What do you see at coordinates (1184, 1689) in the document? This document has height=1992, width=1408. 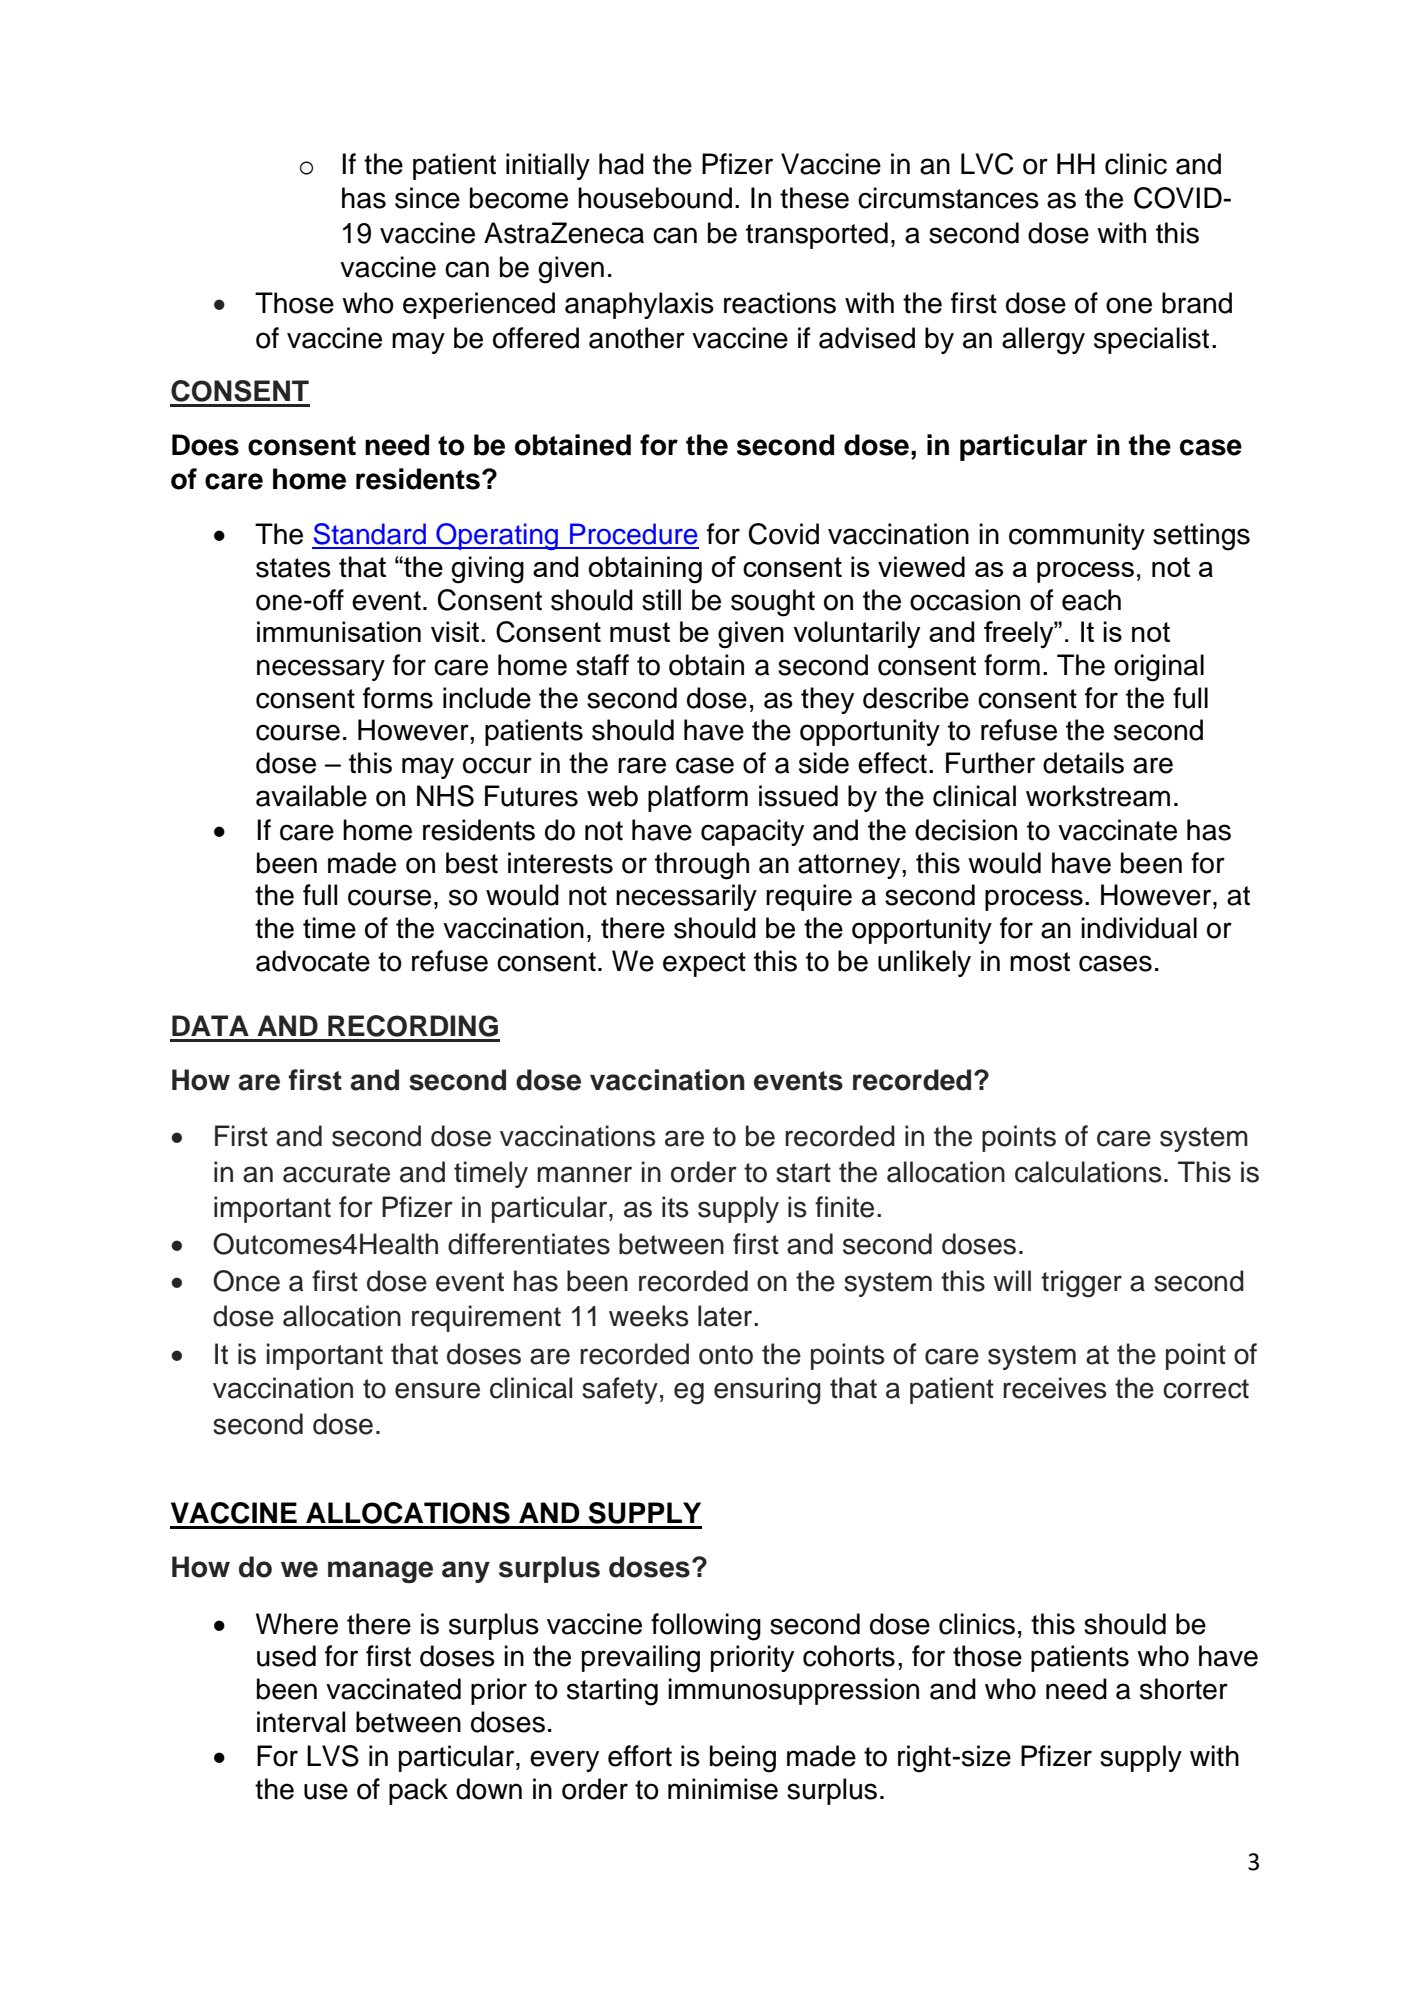 I see `shorter` at bounding box center [1184, 1689].
